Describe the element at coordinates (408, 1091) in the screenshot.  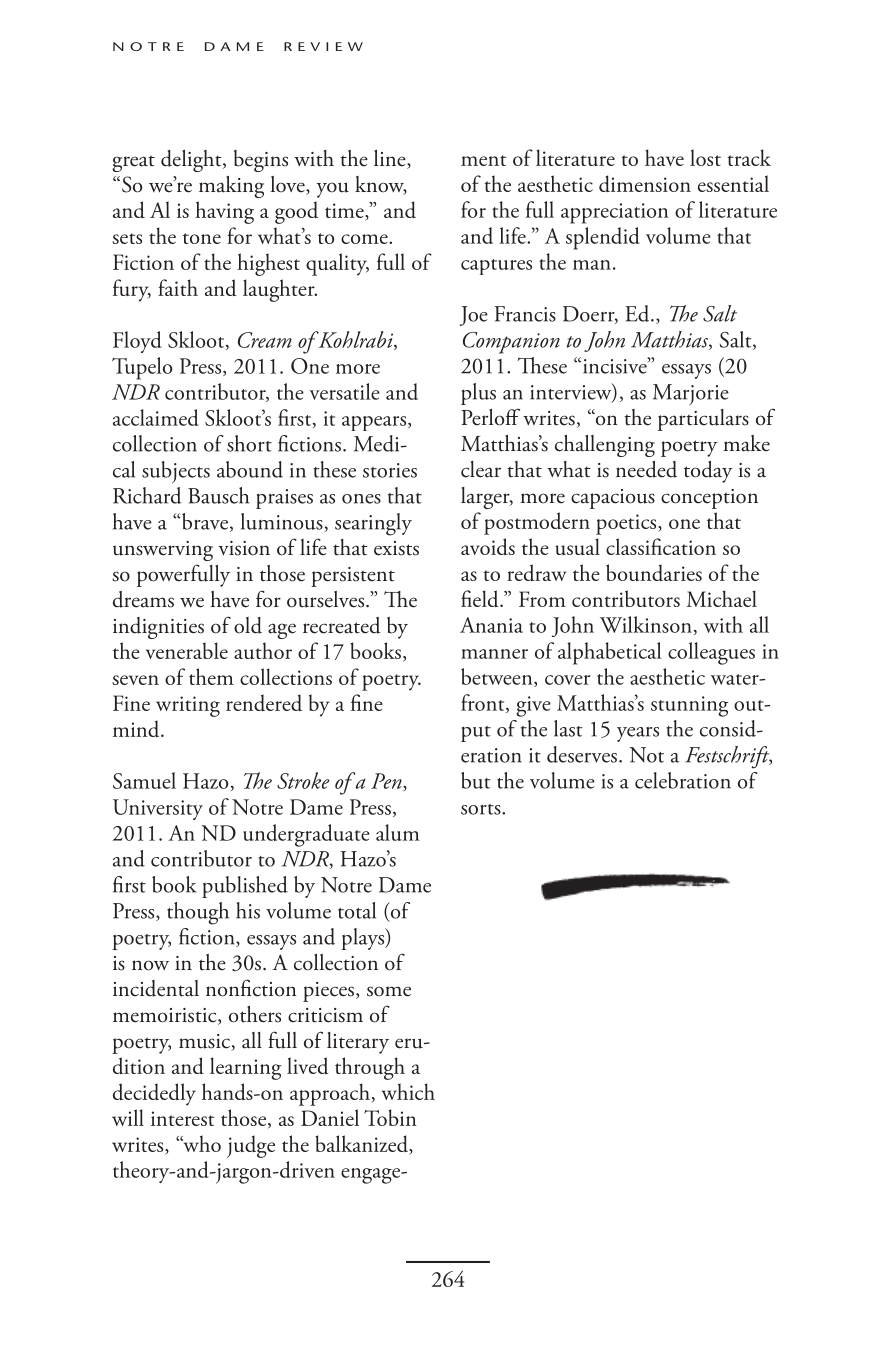
I see `which` at that location.
